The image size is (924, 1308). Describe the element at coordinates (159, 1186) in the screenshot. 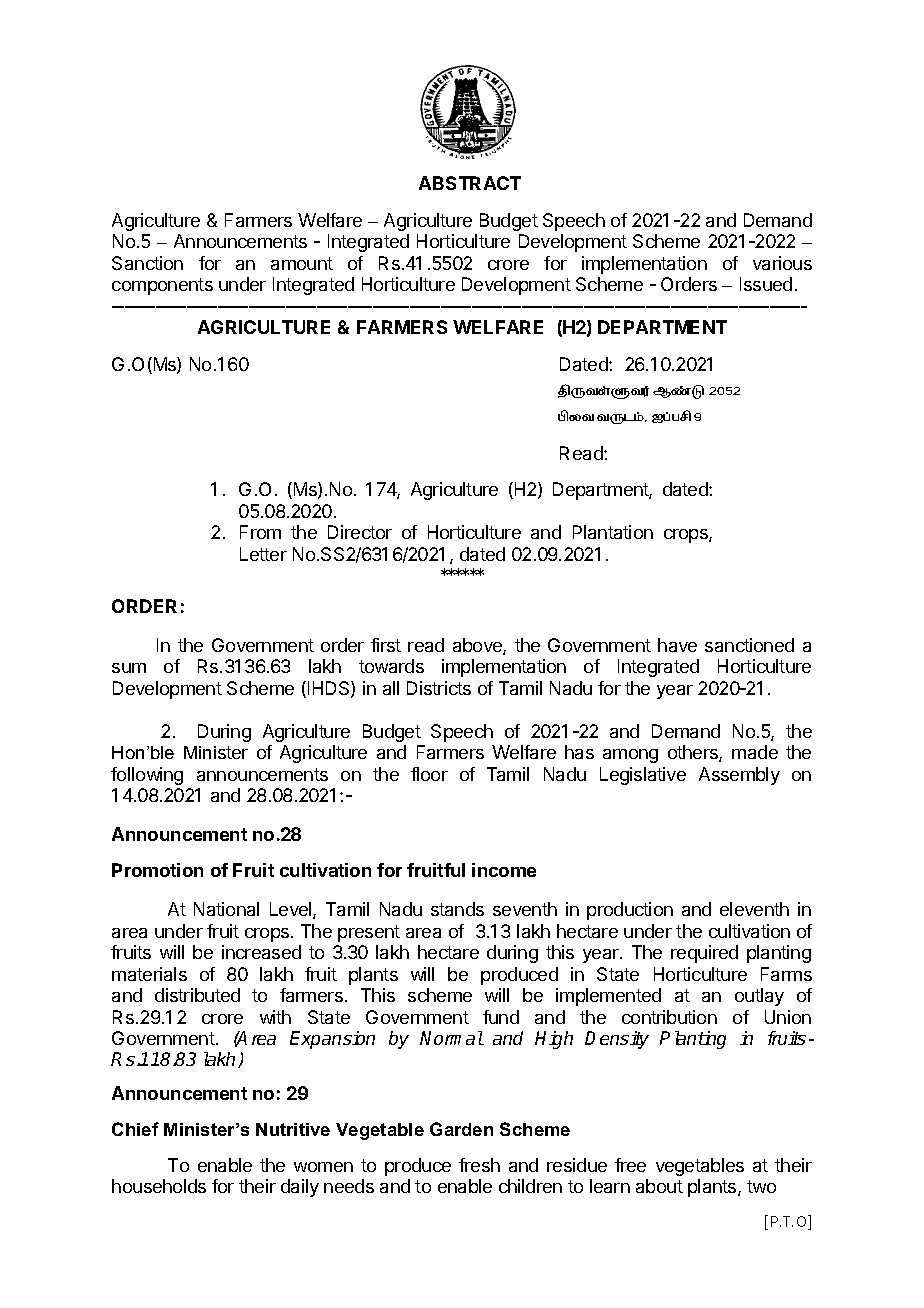

I see `households` at that location.
